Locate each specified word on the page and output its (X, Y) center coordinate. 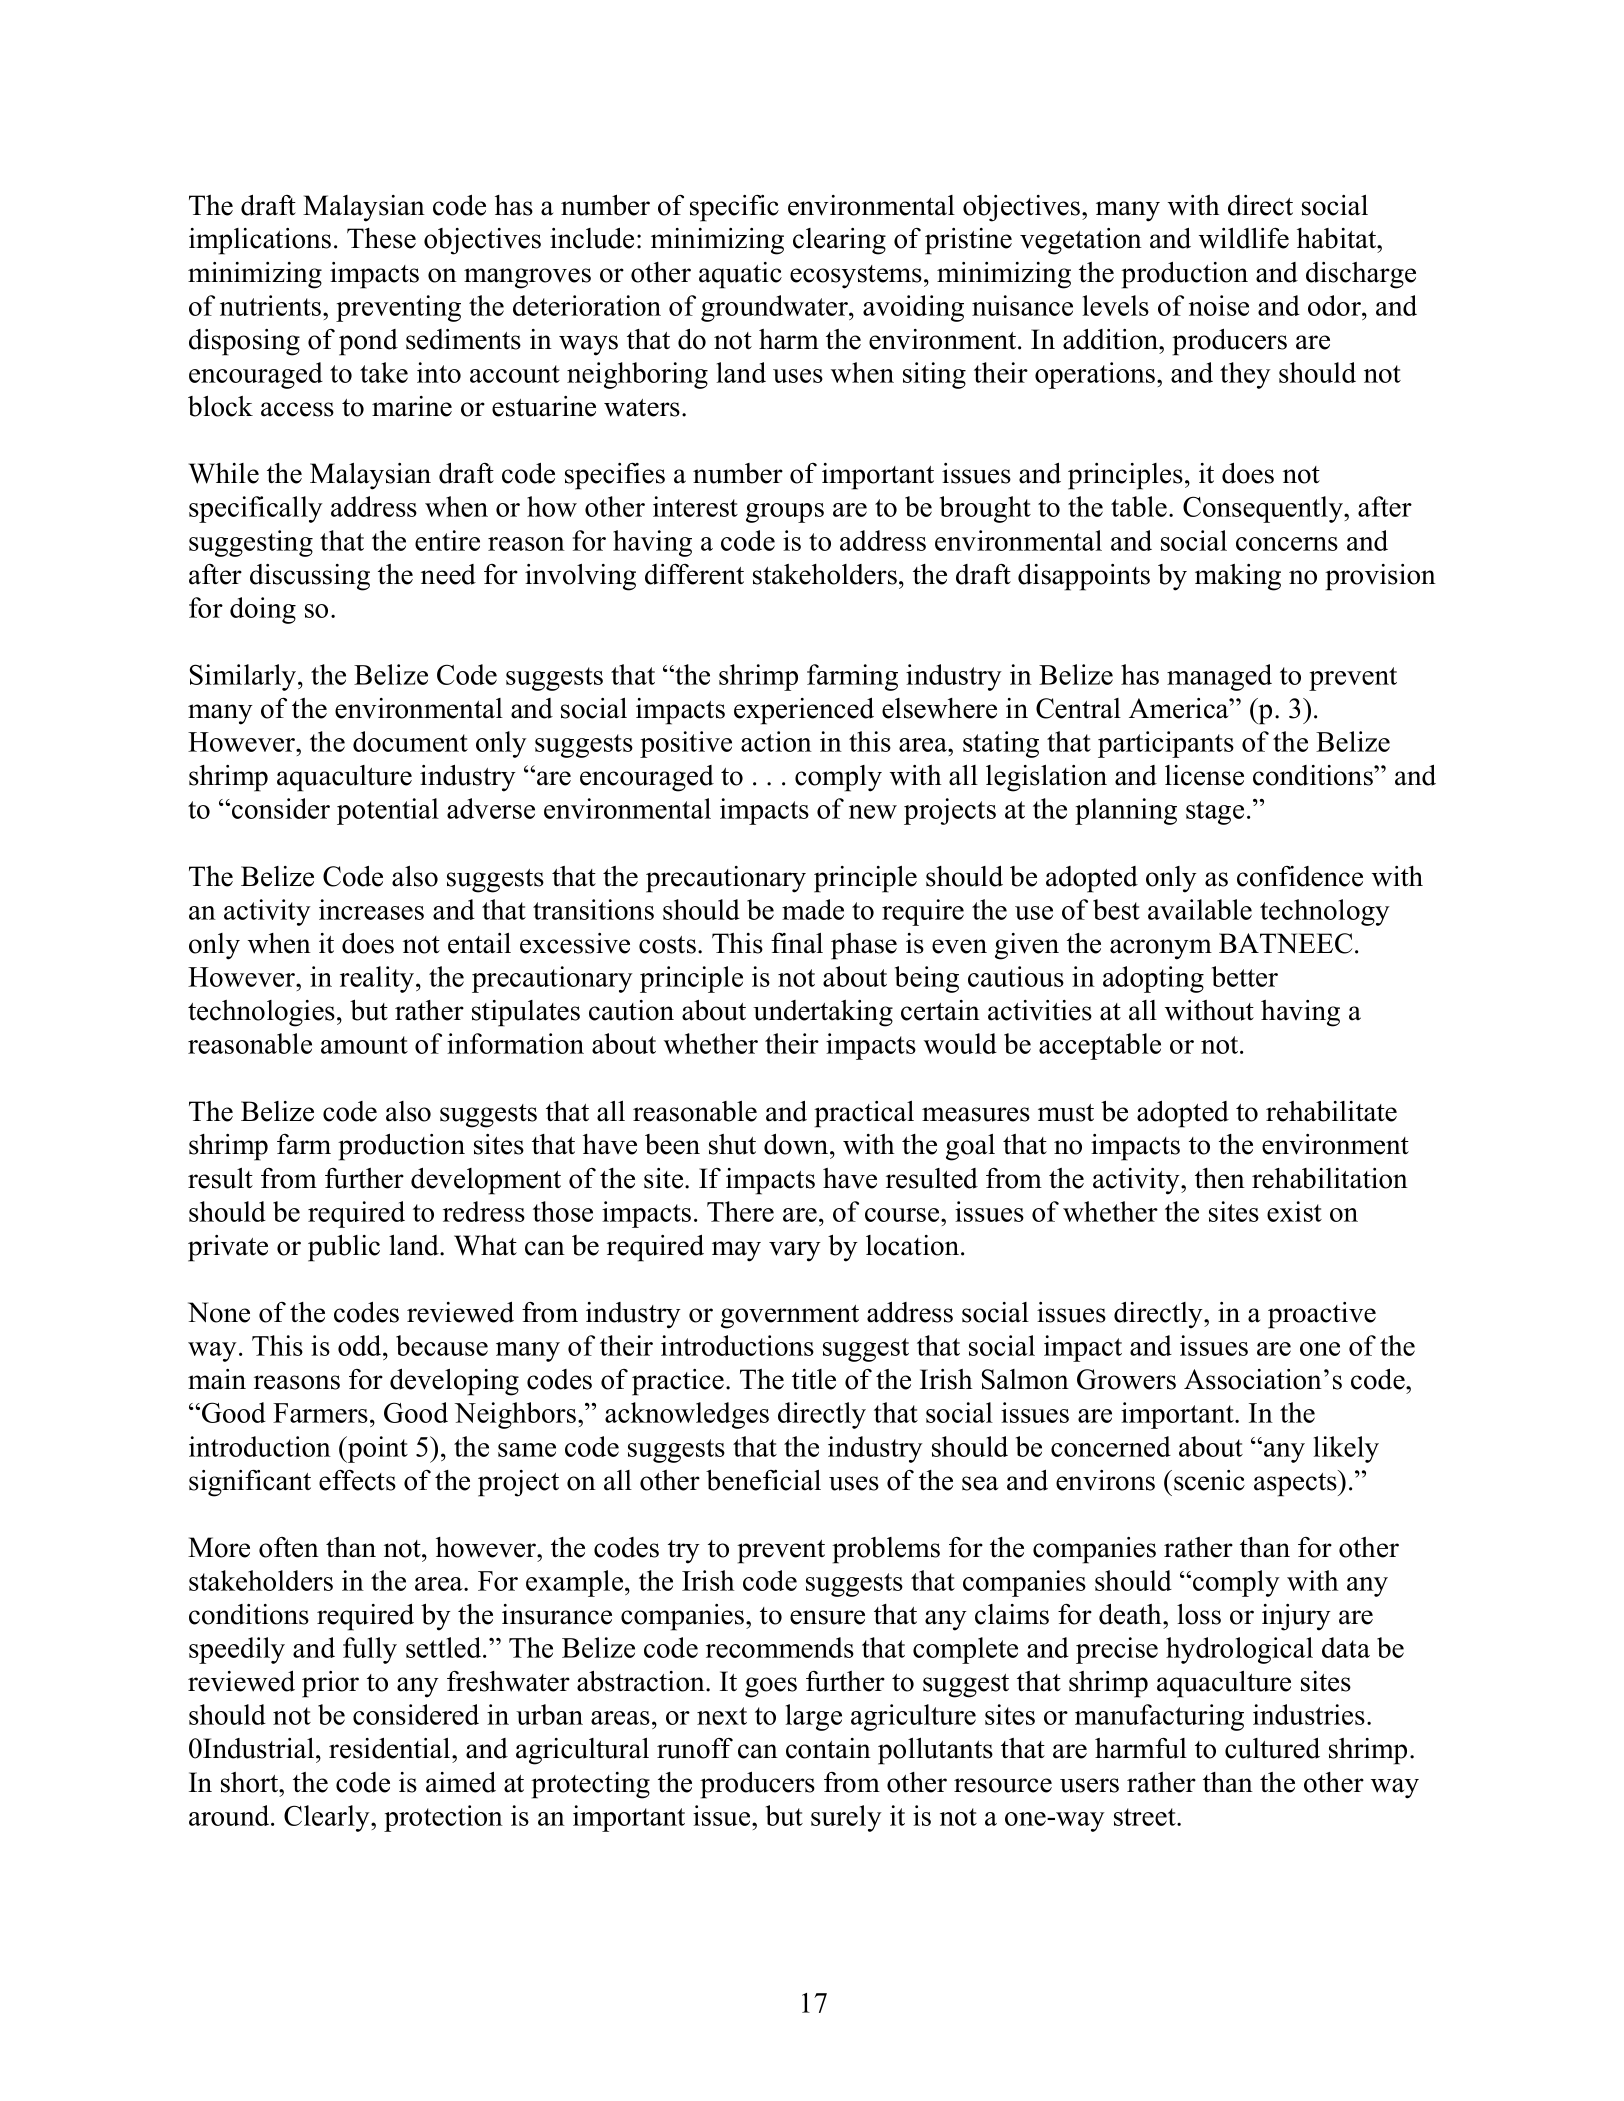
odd (361, 1345)
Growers (1126, 1379)
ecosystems (856, 277)
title (814, 1379)
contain (828, 1748)
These (381, 238)
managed (1219, 677)
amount (364, 1045)
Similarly (244, 677)
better (1245, 976)
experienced (804, 711)
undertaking (823, 1013)
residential (391, 1748)
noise (1219, 305)
